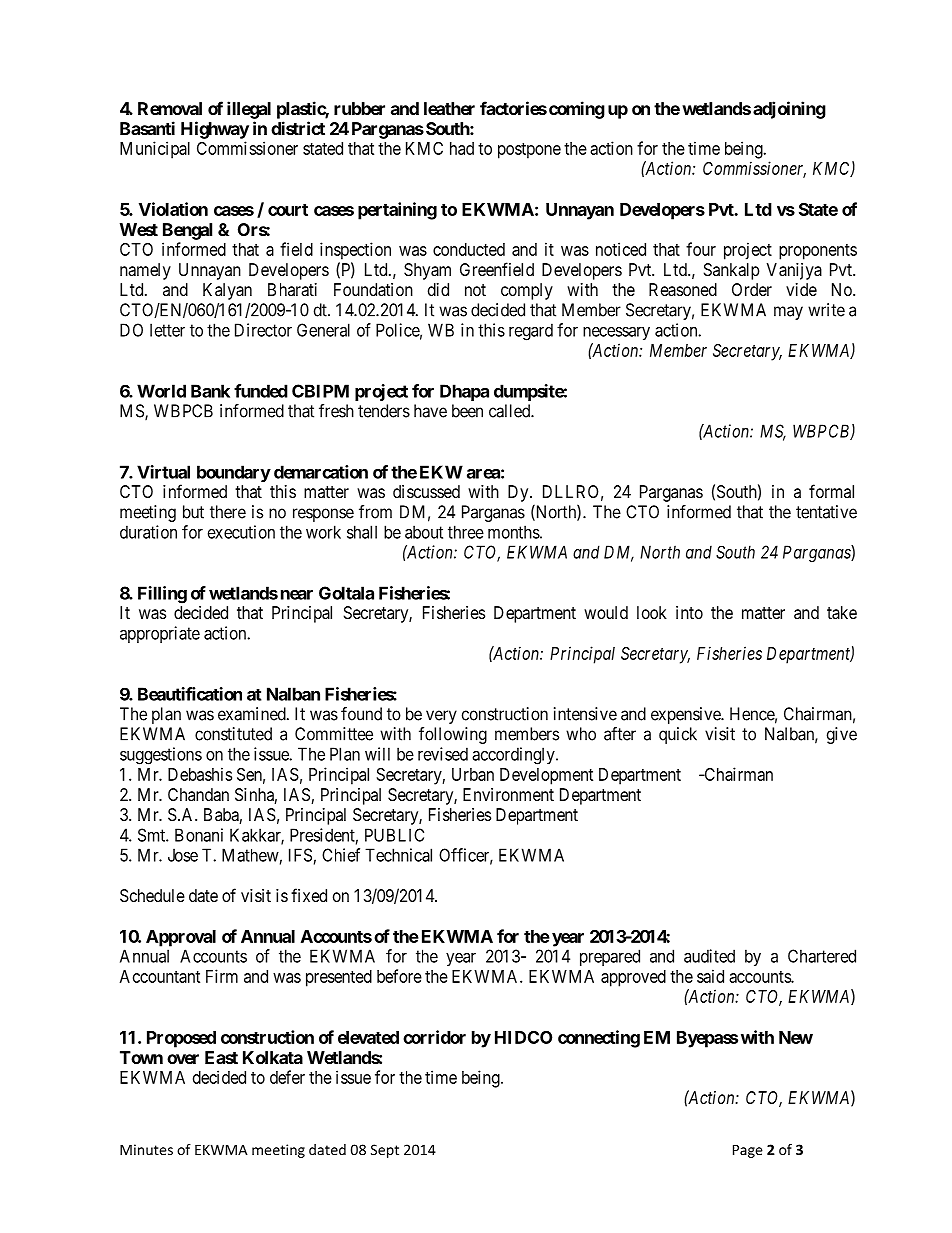 The height and width of the image is (1233, 952). What do you see at coordinates (426, 491) in the image?
I see `discussed` at bounding box center [426, 491].
